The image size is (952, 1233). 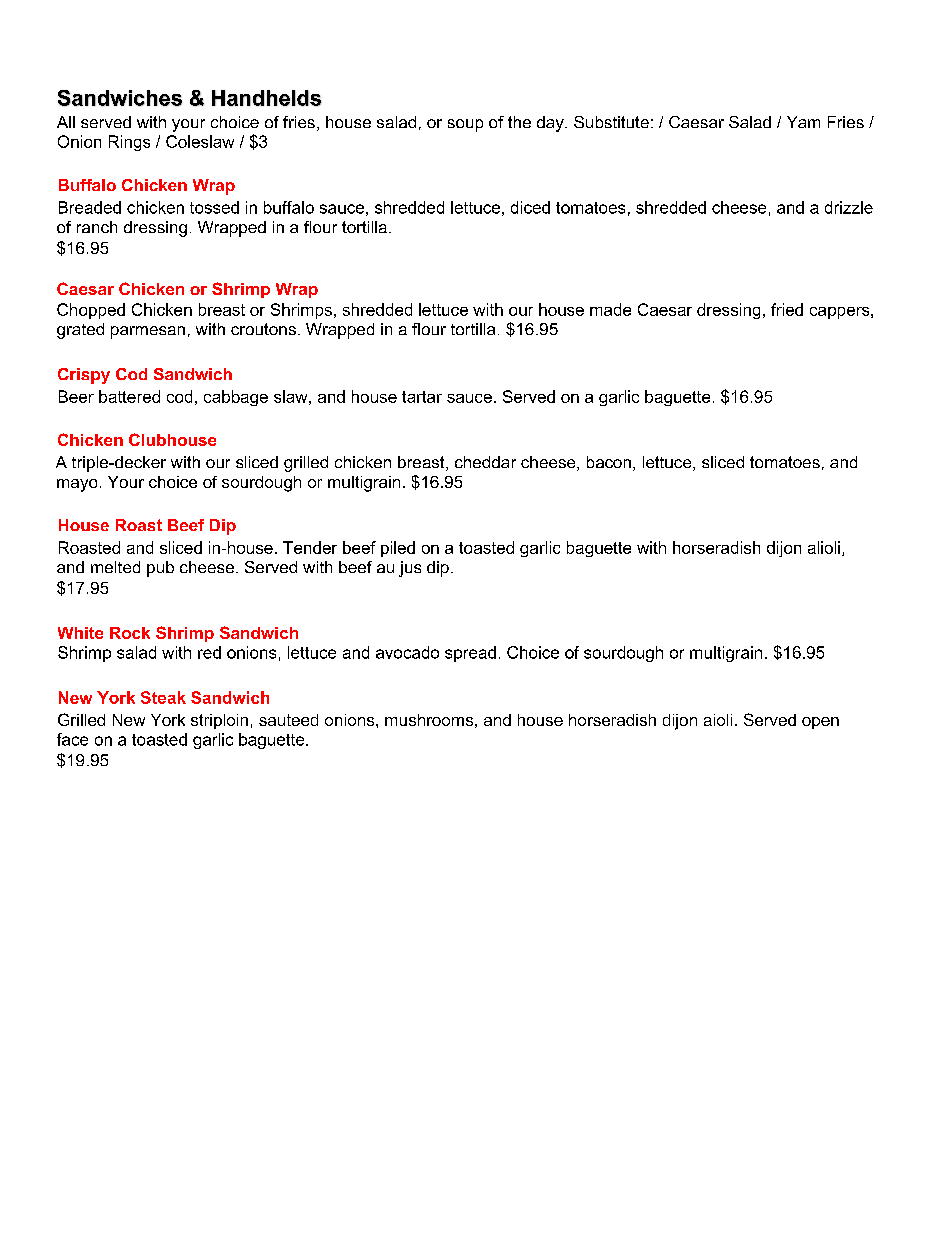 What do you see at coordinates (803, 122) in the image?
I see `Yam` at bounding box center [803, 122].
